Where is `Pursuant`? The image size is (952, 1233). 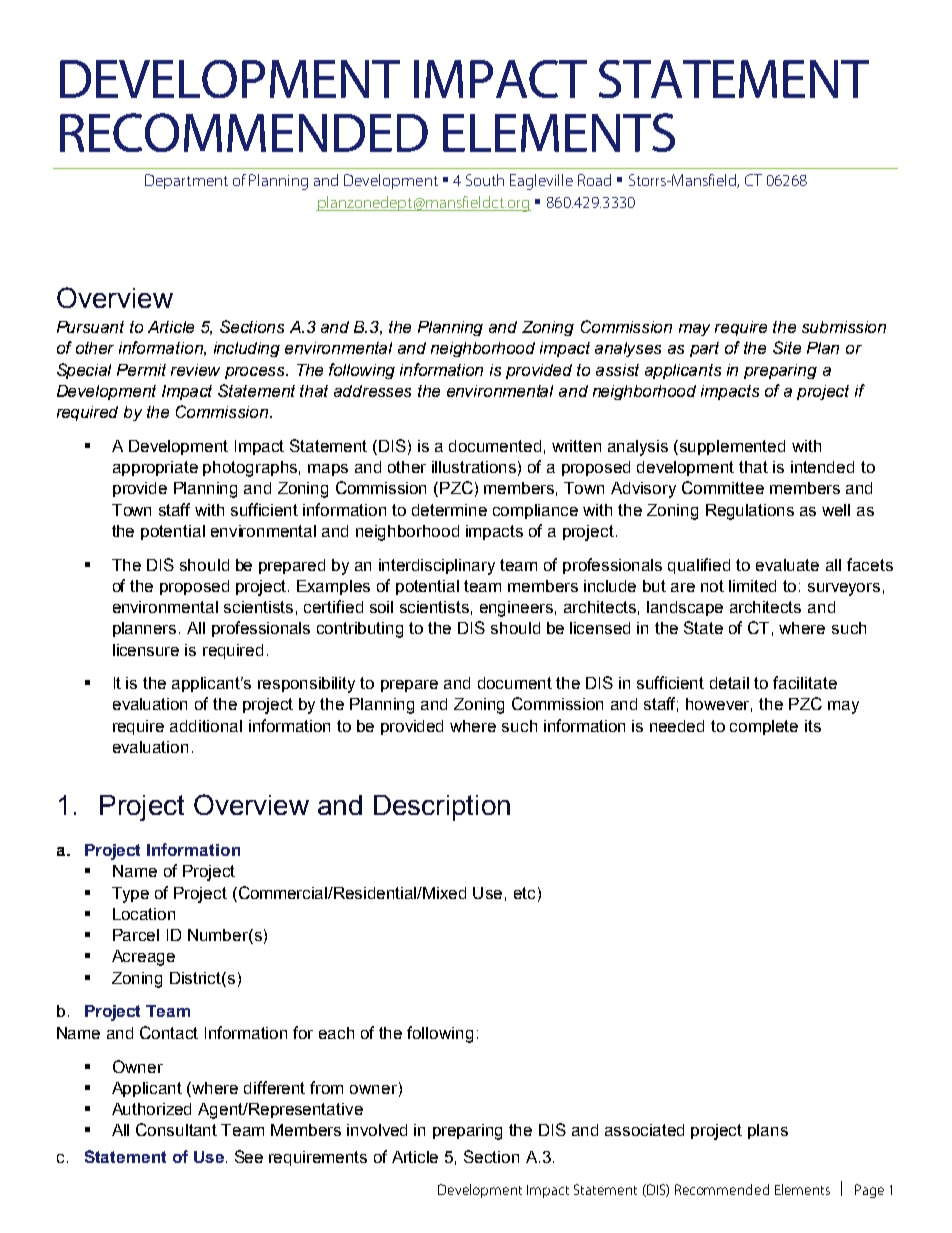
Pursuant is located at coordinates (90, 327).
